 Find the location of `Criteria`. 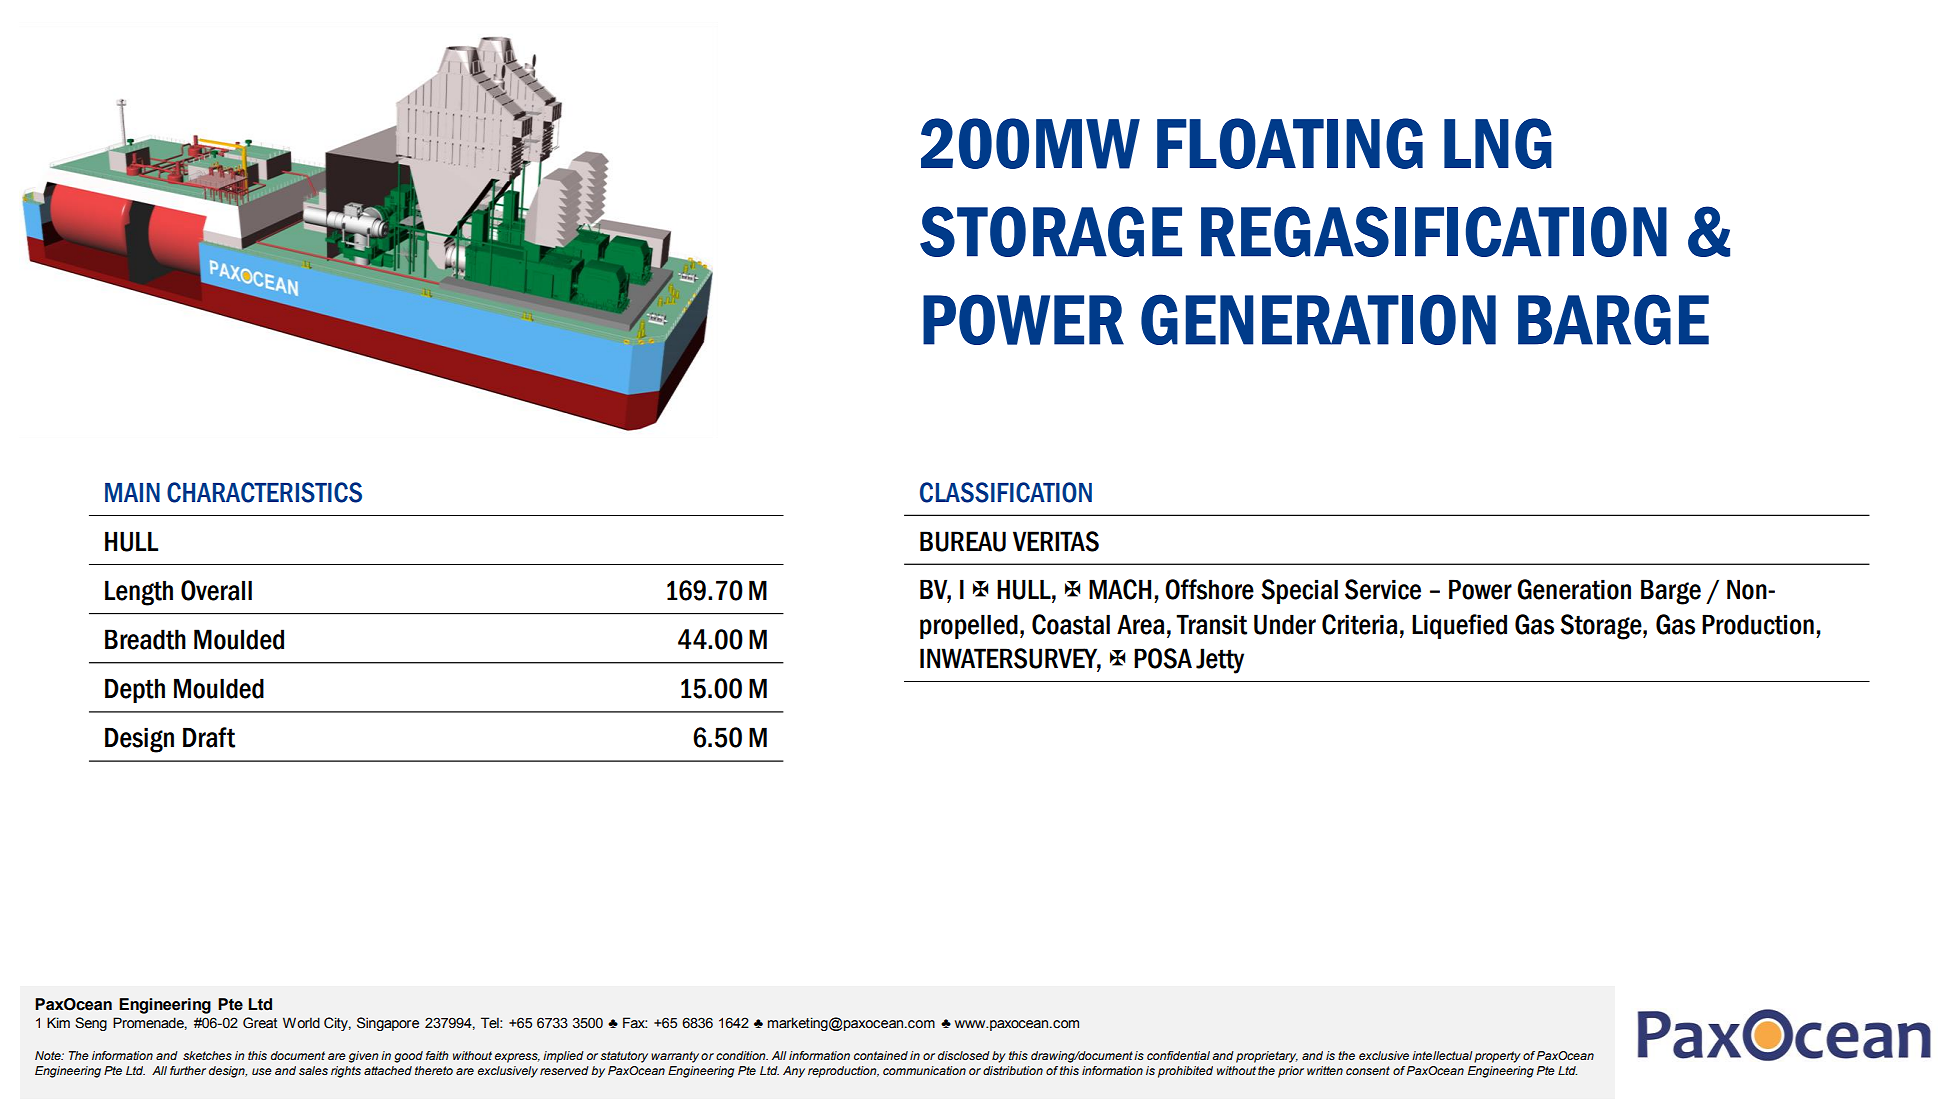

Criteria is located at coordinates (1360, 624).
